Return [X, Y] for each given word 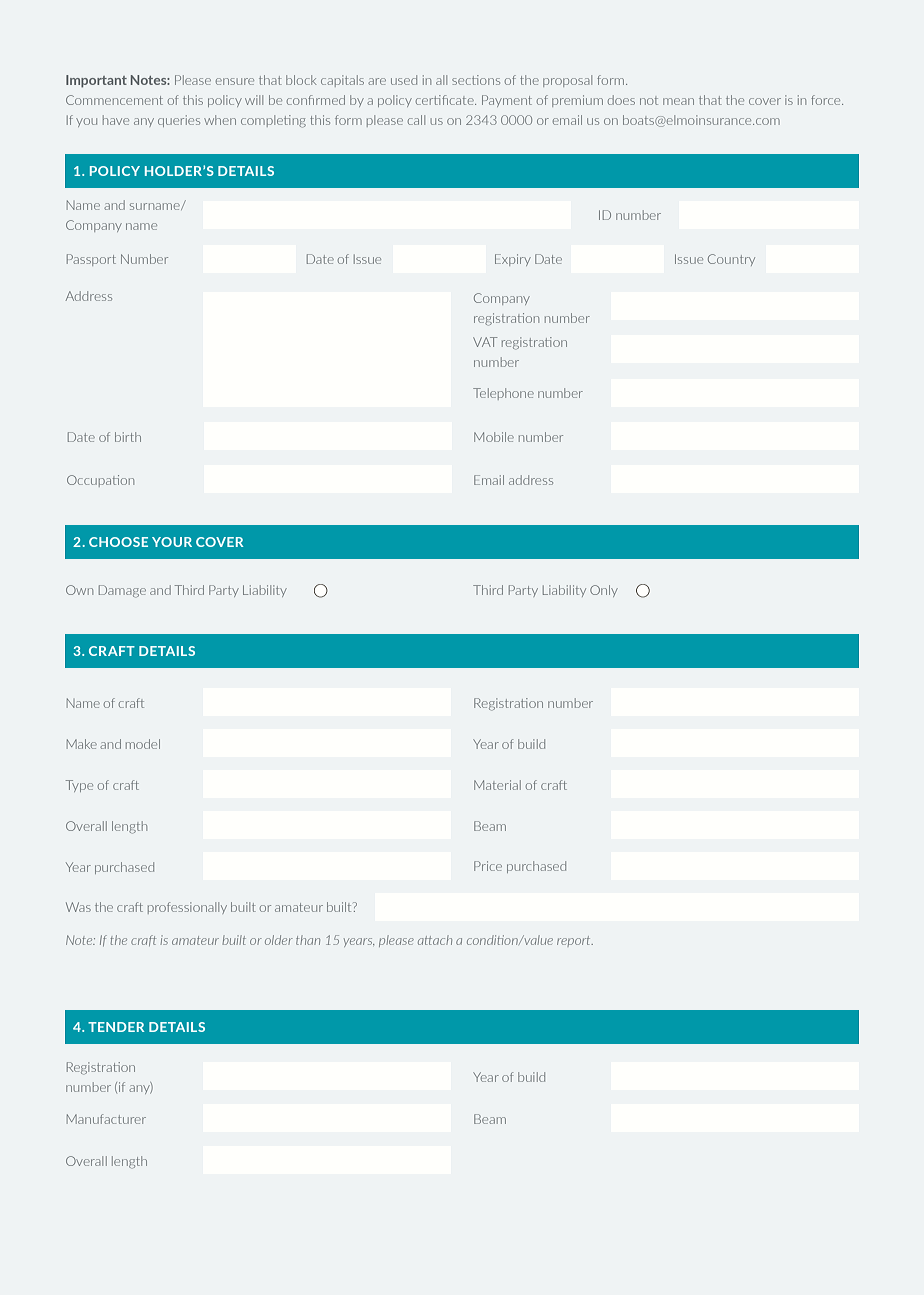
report [575, 941]
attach [435, 940]
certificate [446, 100]
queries [179, 121]
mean [678, 101]
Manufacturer [106, 1119]
